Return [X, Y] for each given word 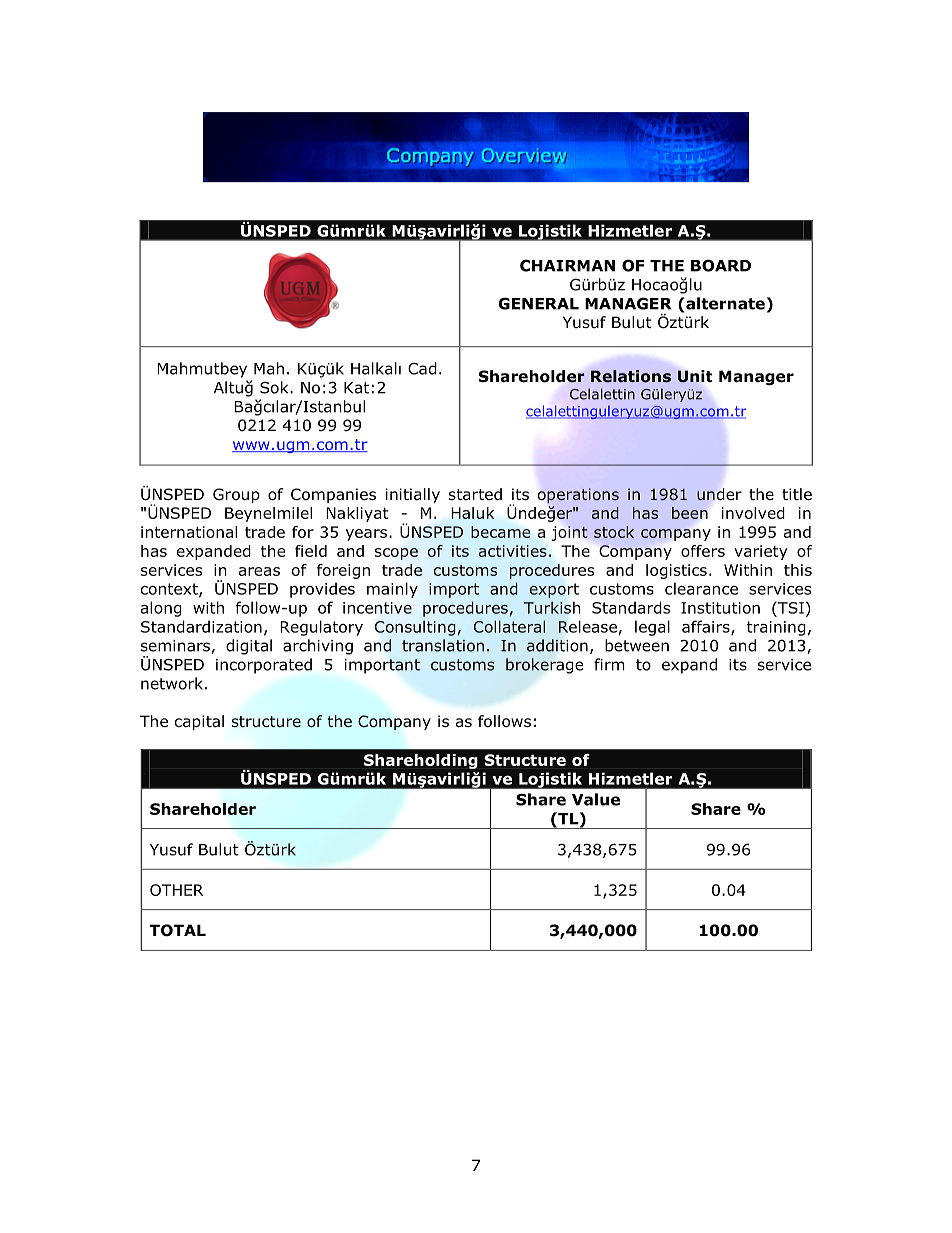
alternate [725, 303]
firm [609, 664]
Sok [275, 387]
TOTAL [178, 930]
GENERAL [538, 303]
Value [596, 799]
